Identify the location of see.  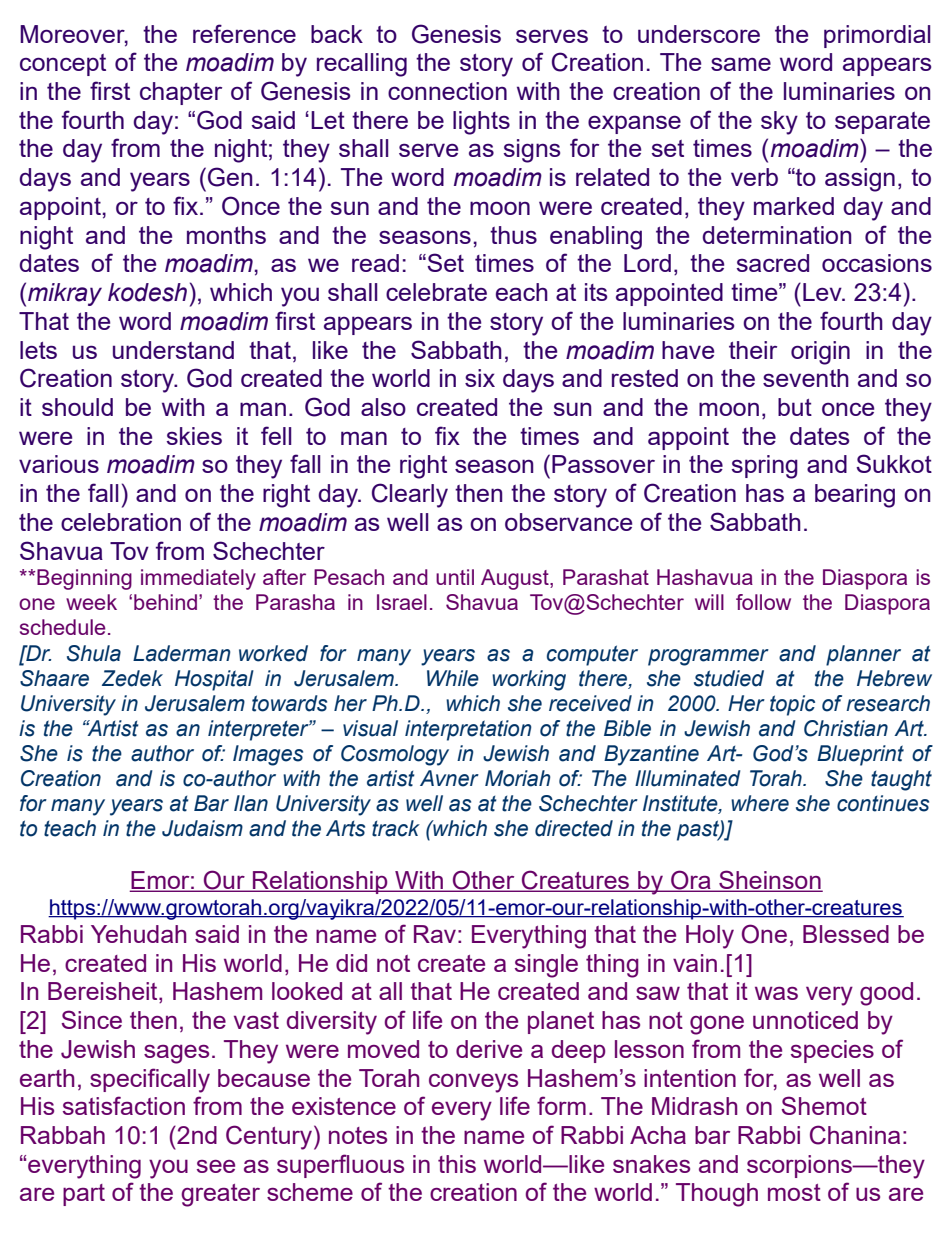
(216, 1166).
